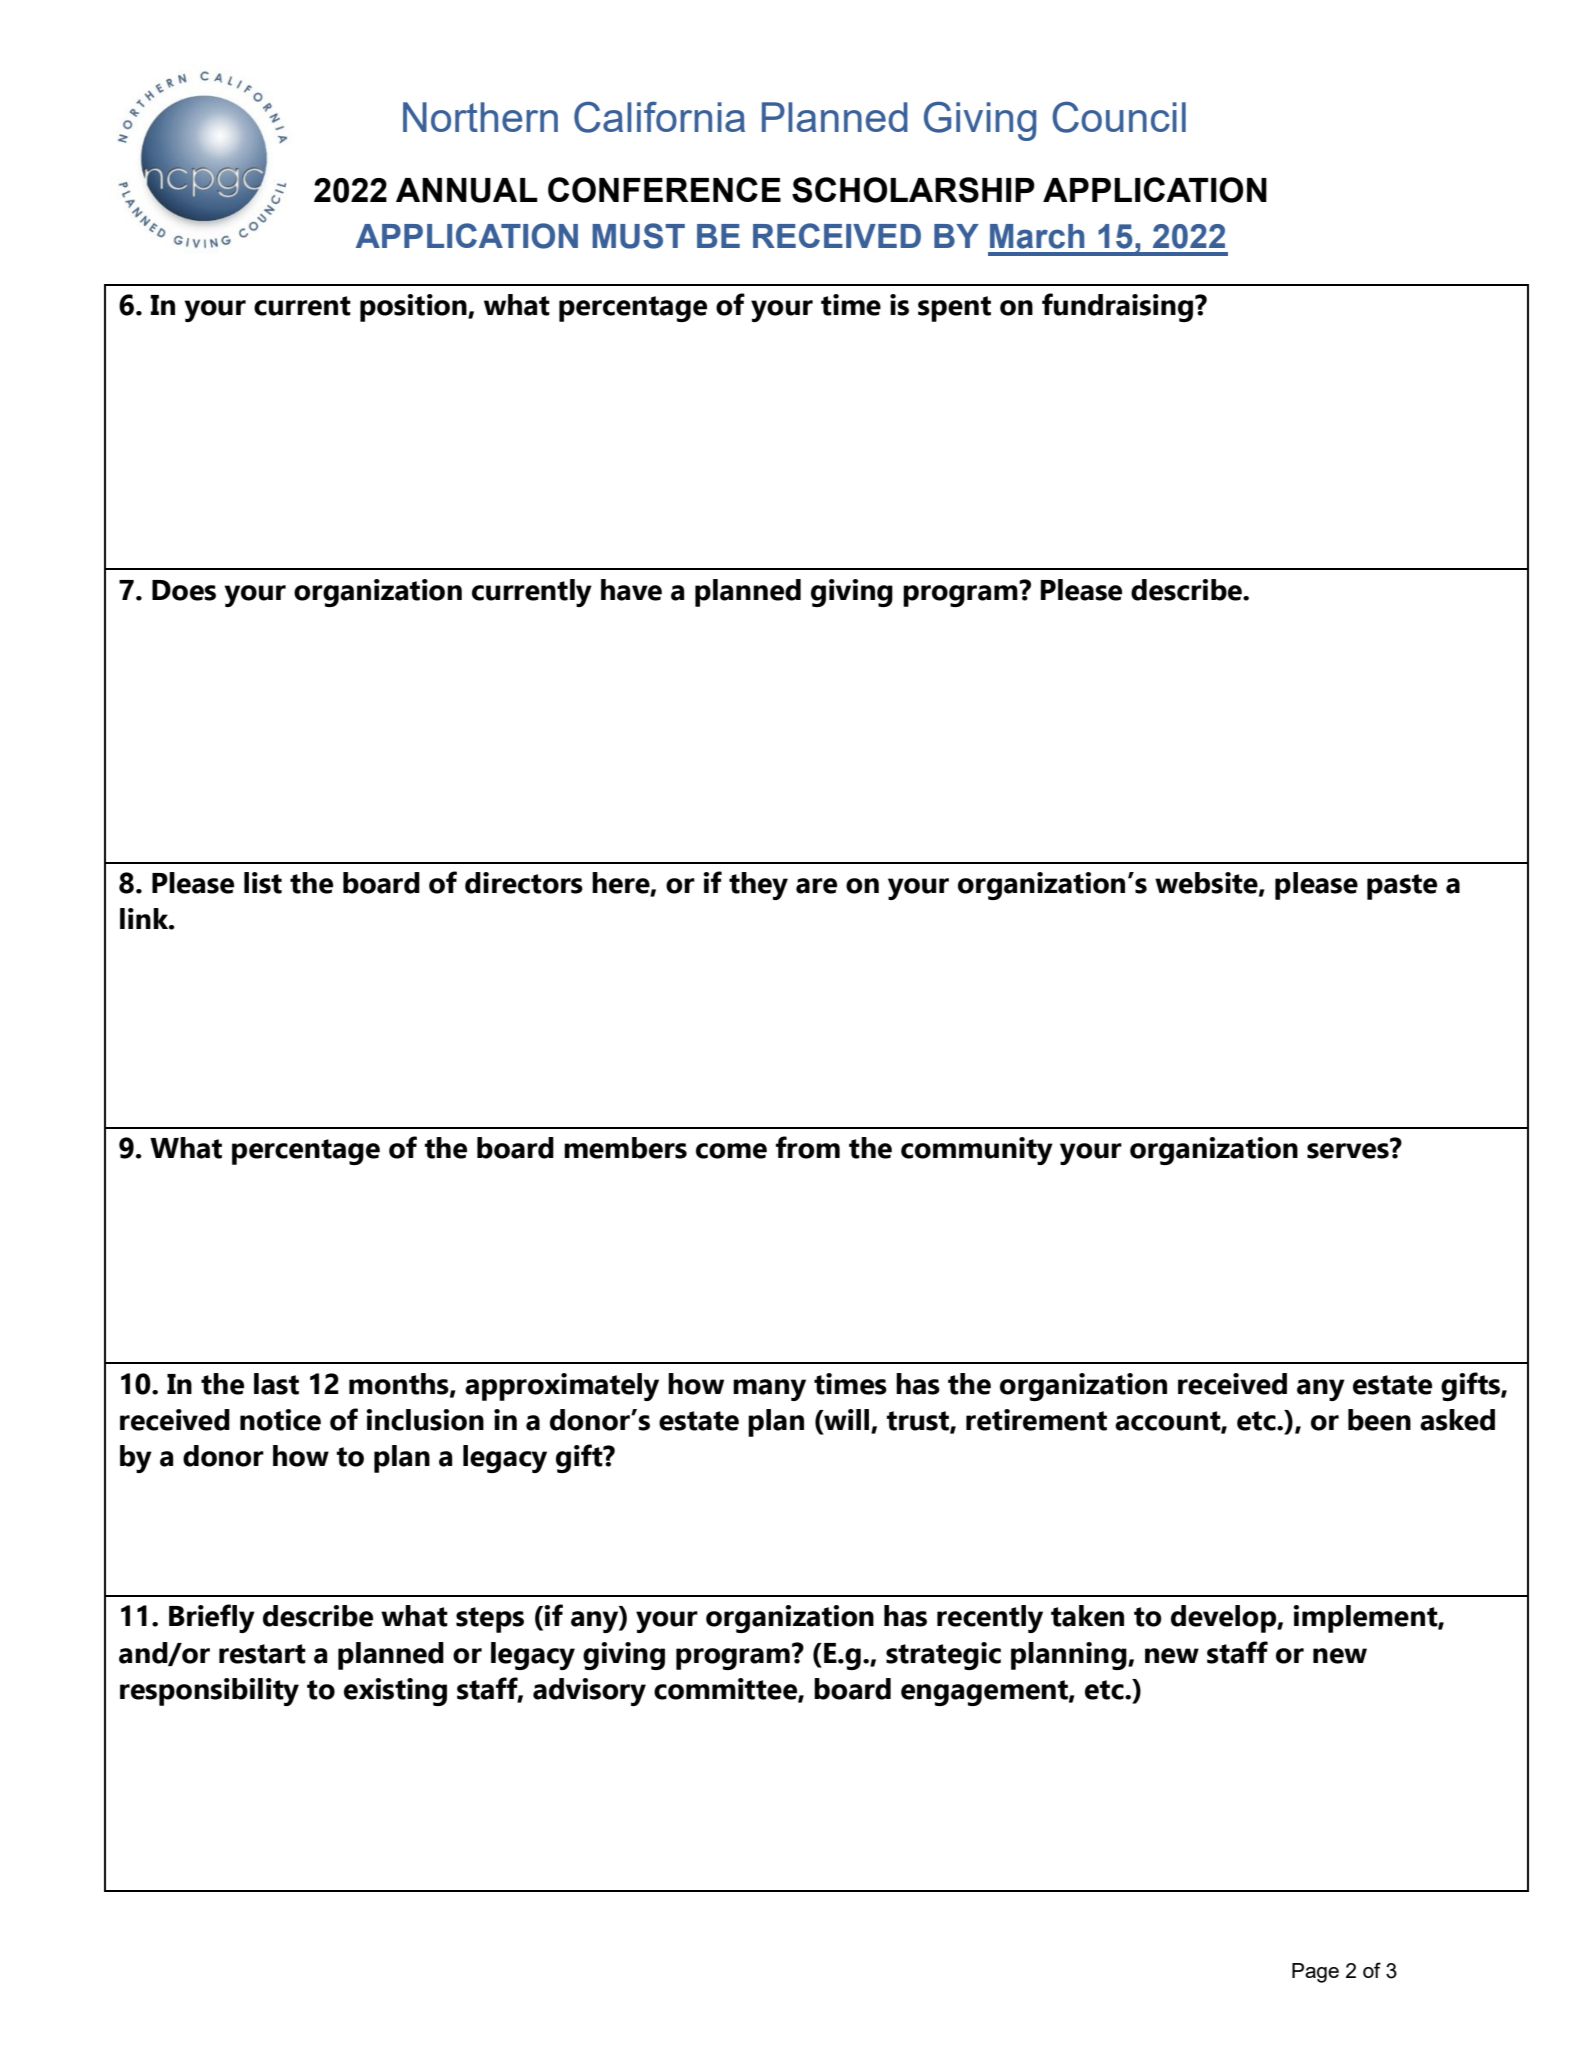 The image size is (1583, 2049). What do you see at coordinates (845, 1419) in the screenshot?
I see `will` at bounding box center [845, 1419].
